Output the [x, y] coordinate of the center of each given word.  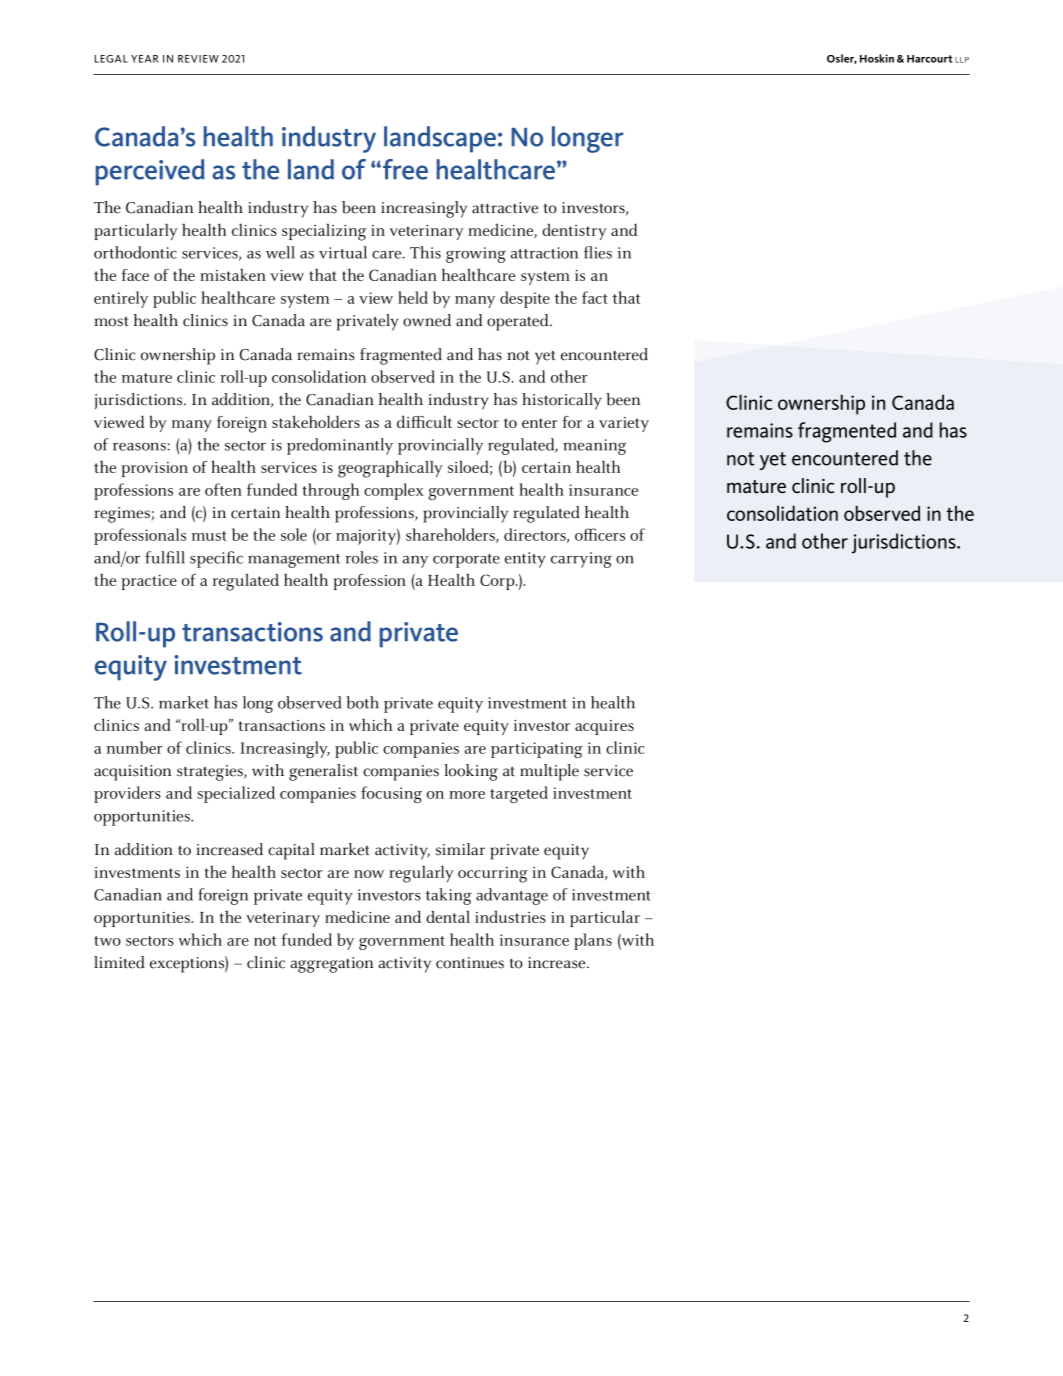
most [111, 322]
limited [119, 962]
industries [510, 916]
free [405, 169]
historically [562, 401]
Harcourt [929, 59]
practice [149, 582]
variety [624, 424]
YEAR [144, 59]
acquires [604, 727]
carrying [581, 560]
